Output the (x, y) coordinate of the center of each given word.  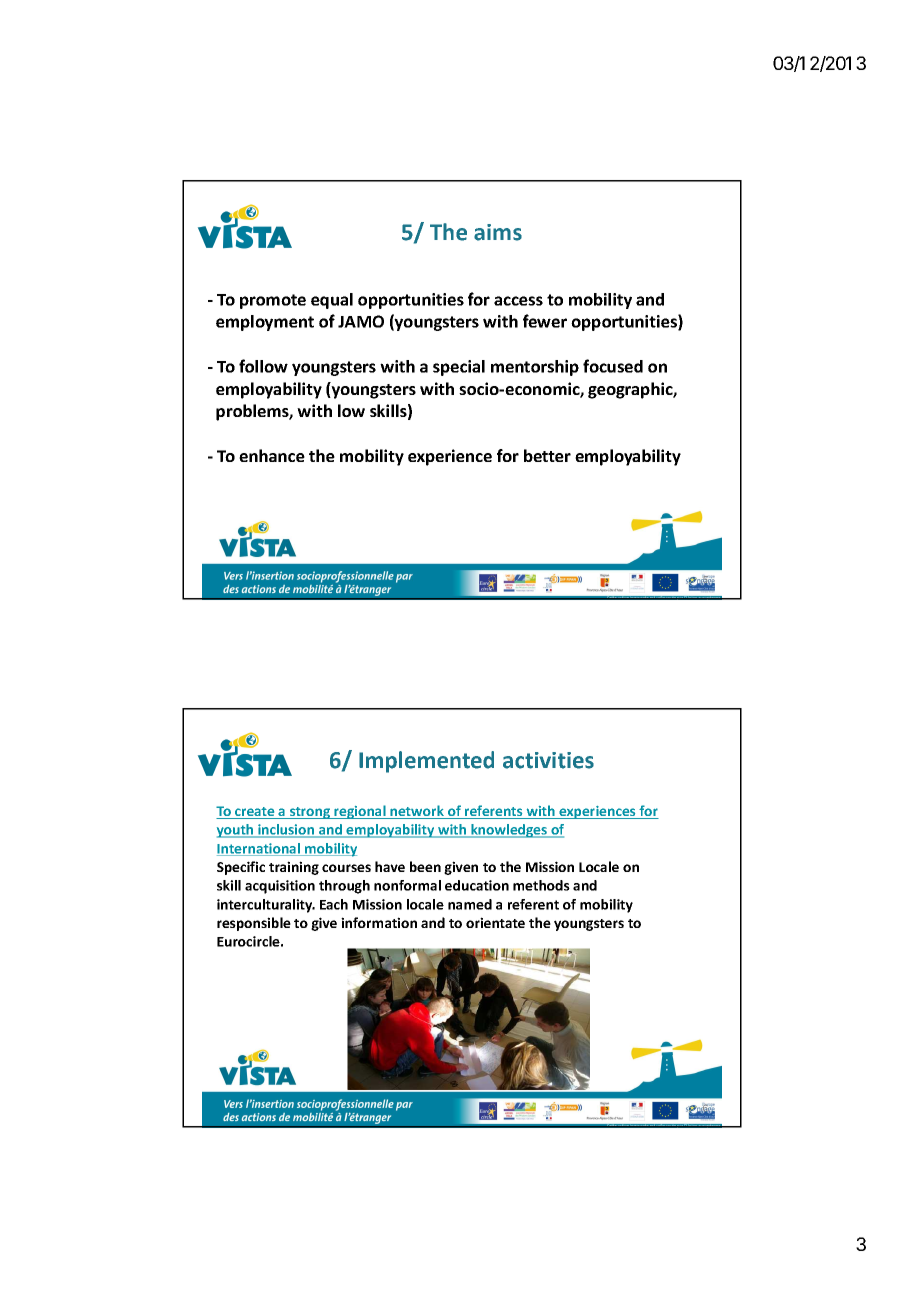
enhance (272, 455)
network (417, 812)
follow (263, 366)
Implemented (426, 762)
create (255, 813)
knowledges (509, 831)
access (518, 301)
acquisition (280, 887)
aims (498, 232)
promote (273, 301)
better (547, 455)
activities (548, 760)
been (425, 866)
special (459, 368)
